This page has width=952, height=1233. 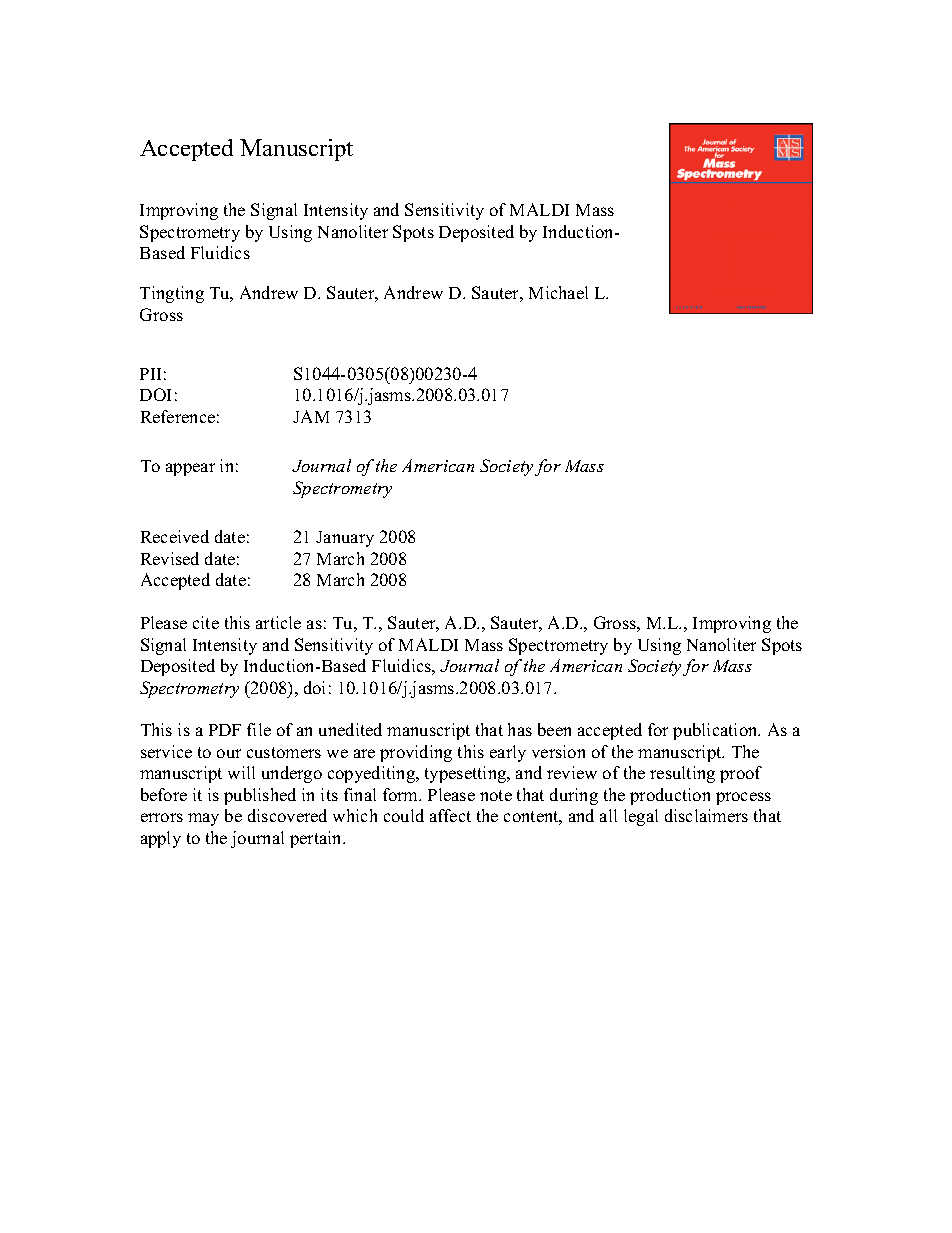 I want to click on article, so click(x=278, y=622).
